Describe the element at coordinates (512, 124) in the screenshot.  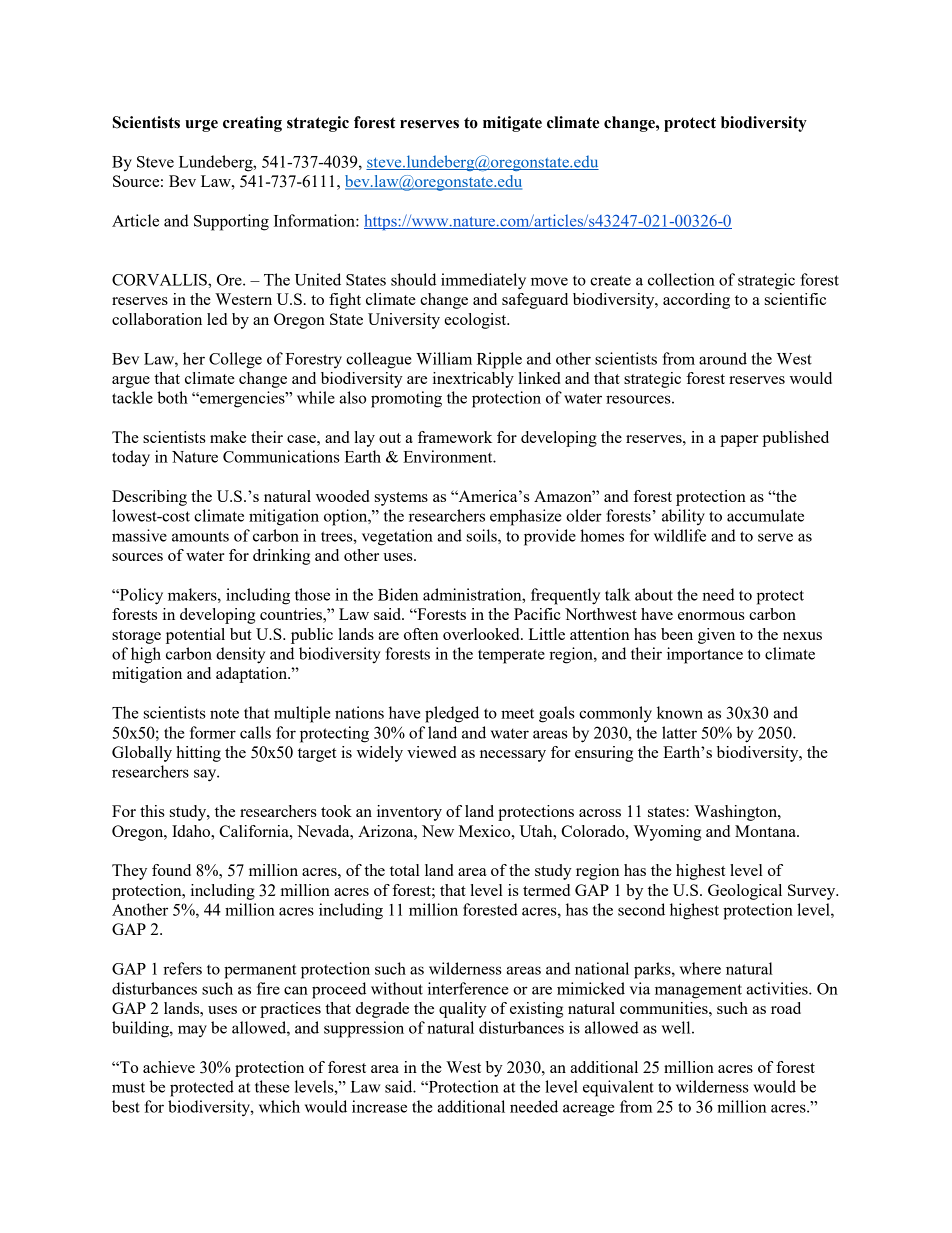
I see `mitigate` at that location.
